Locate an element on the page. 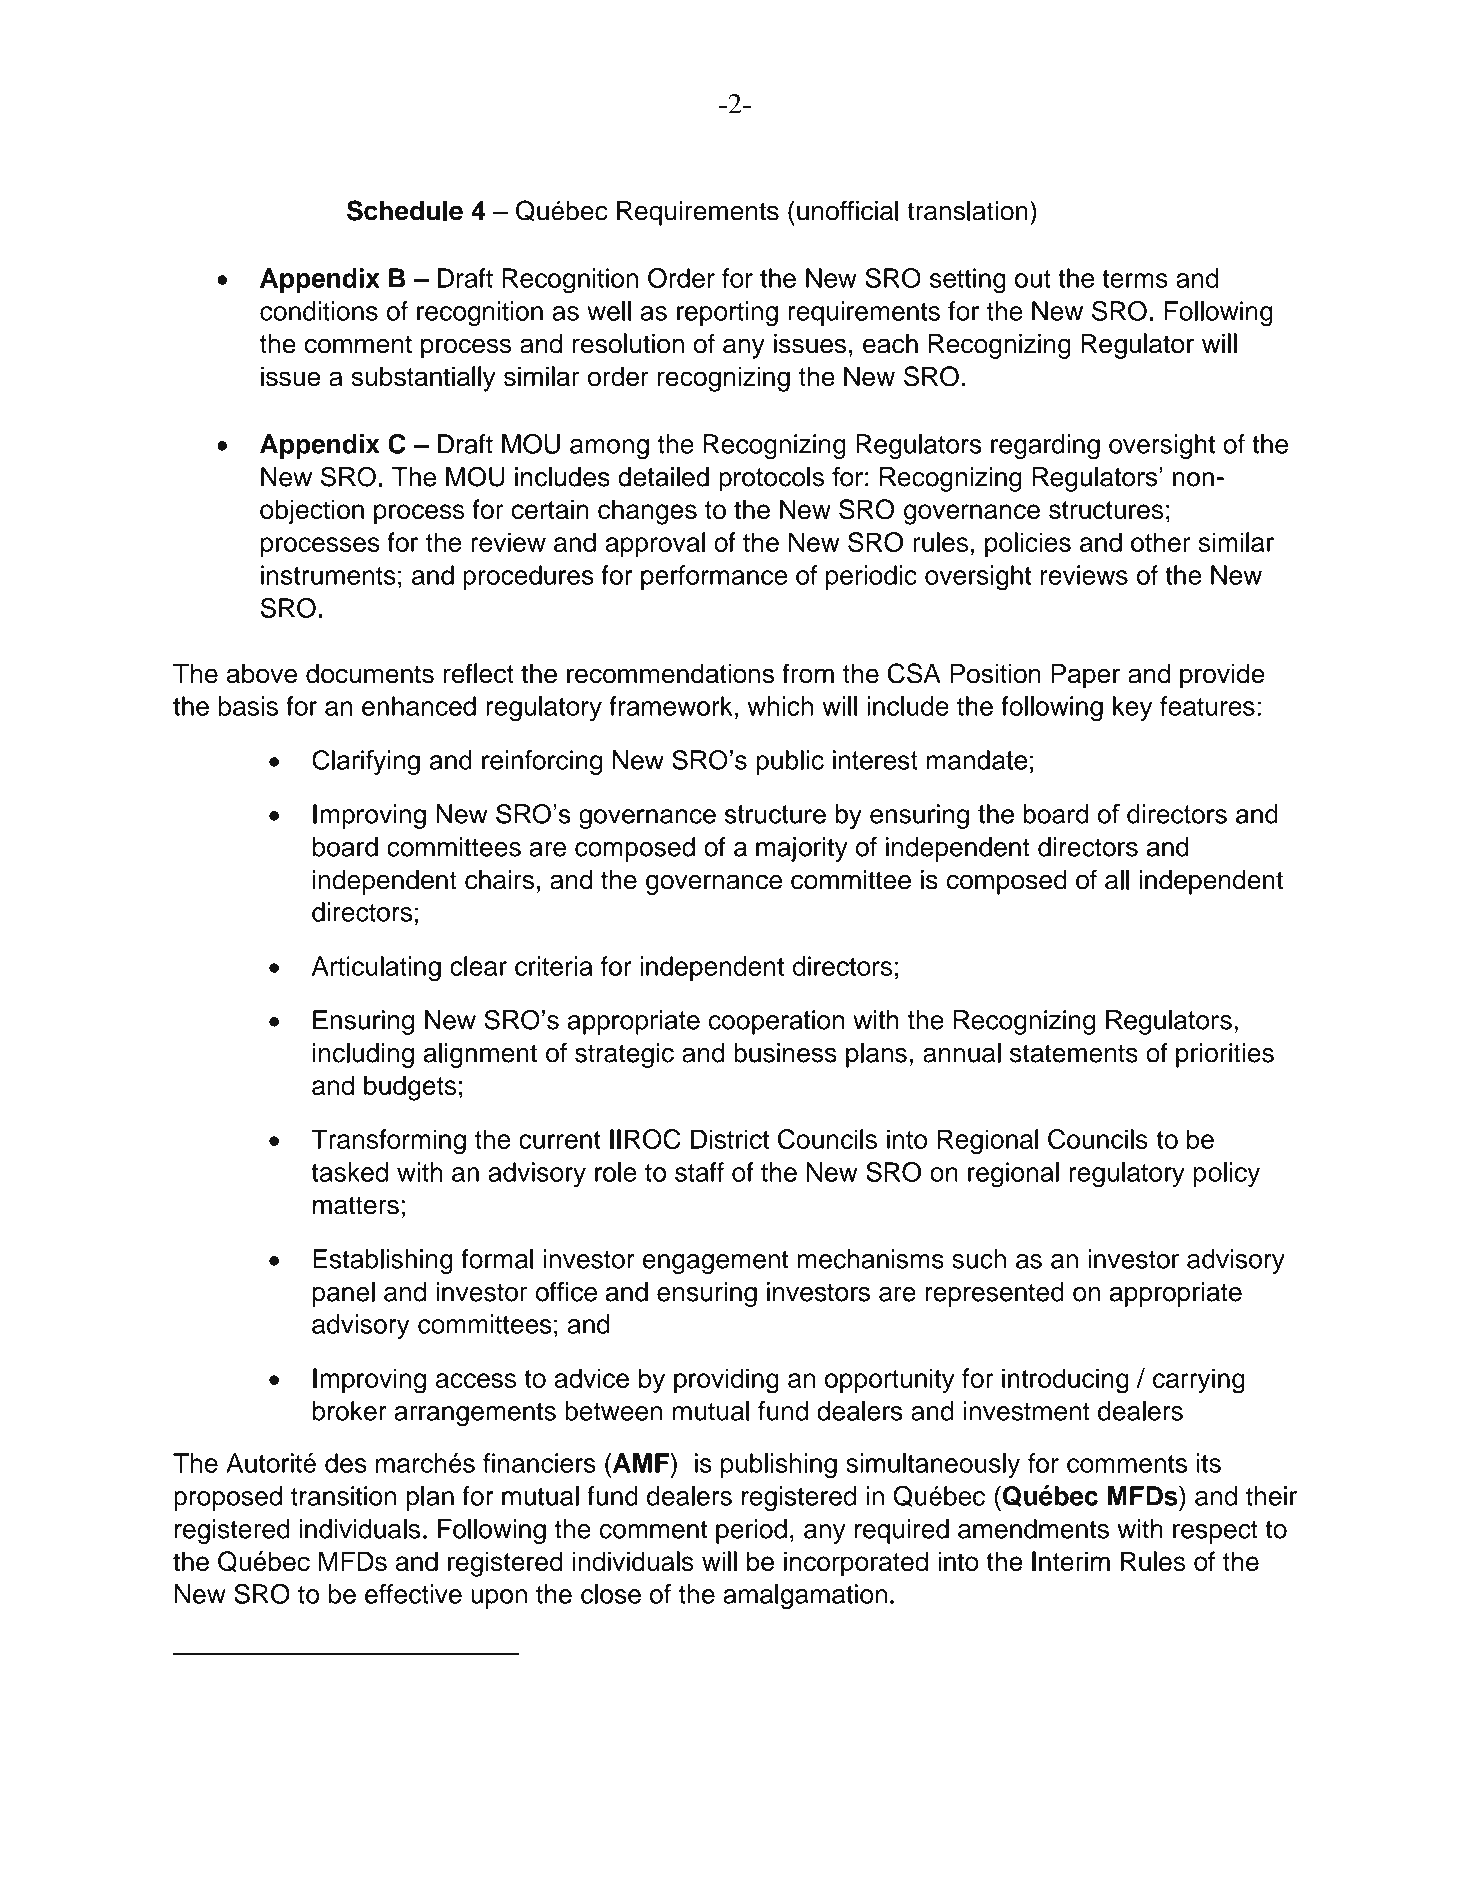 Image resolution: width=1470 pixels, height=1903 pixels. conditions is located at coordinates (319, 311).
